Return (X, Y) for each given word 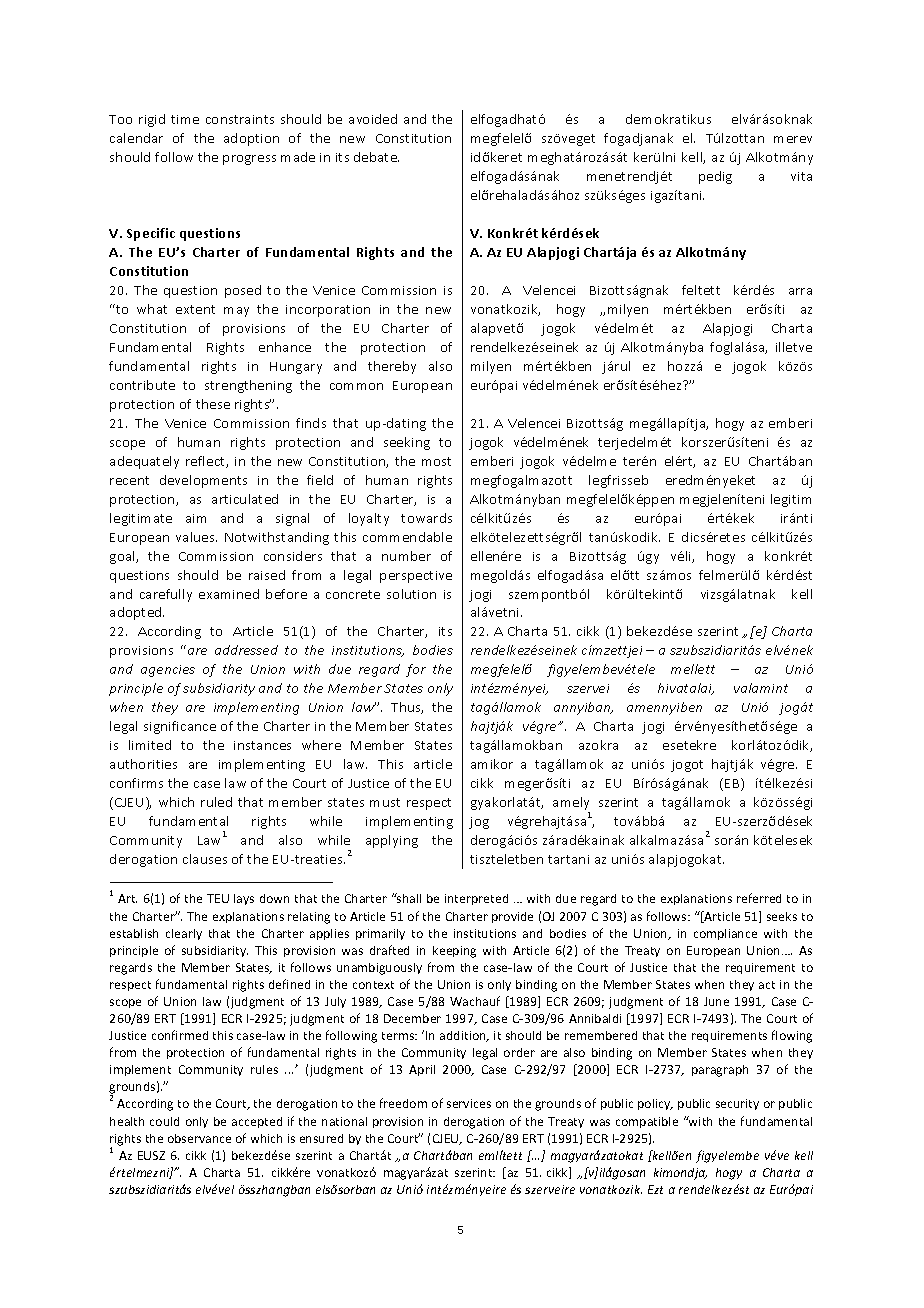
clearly (184, 934)
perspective (416, 577)
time (185, 119)
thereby (392, 367)
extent (195, 309)
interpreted (476, 899)
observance (199, 1138)
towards (426, 518)
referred (759, 898)
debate (376, 157)
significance (180, 727)
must (385, 802)
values (196, 537)
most (436, 461)
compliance (725, 934)
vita (801, 176)
